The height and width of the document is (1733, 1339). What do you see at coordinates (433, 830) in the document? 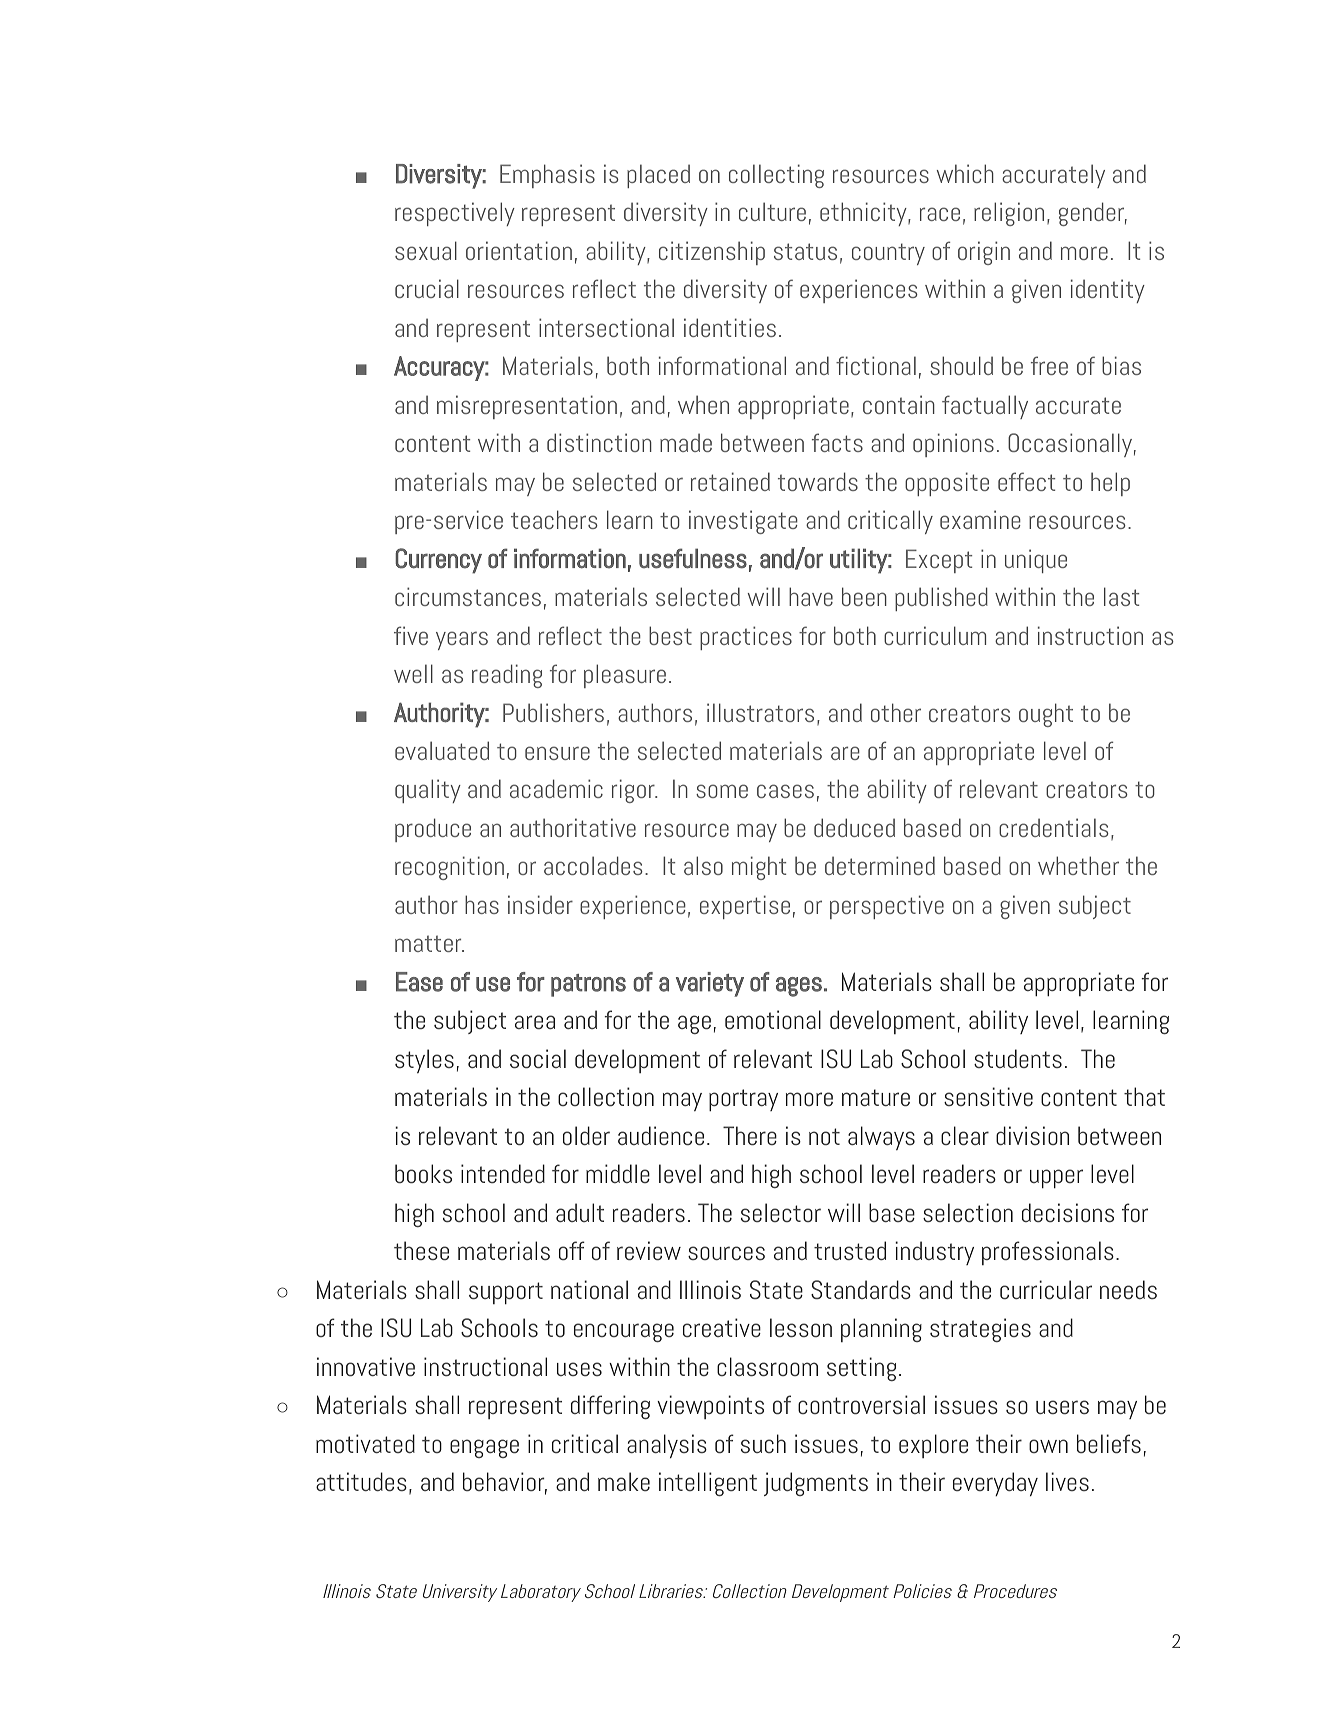
I see `produce` at bounding box center [433, 830].
